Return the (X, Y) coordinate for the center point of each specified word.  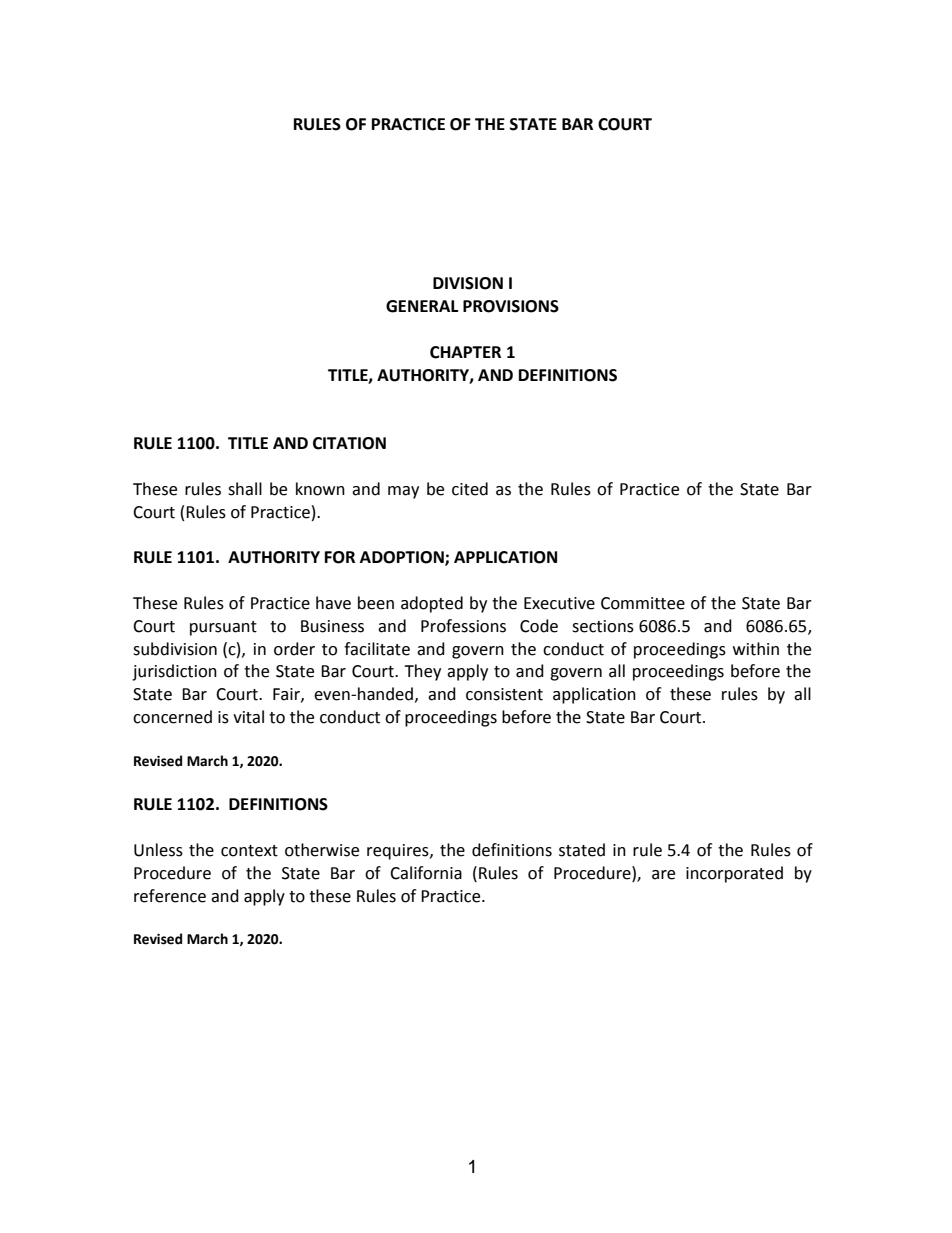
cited (470, 489)
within (756, 649)
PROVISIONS (511, 306)
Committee (643, 603)
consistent (504, 694)
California (426, 873)
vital (248, 717)
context (249, 851)
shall (245, 489)
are (663, 875)
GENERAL (422, 306)
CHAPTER (465, 352)
